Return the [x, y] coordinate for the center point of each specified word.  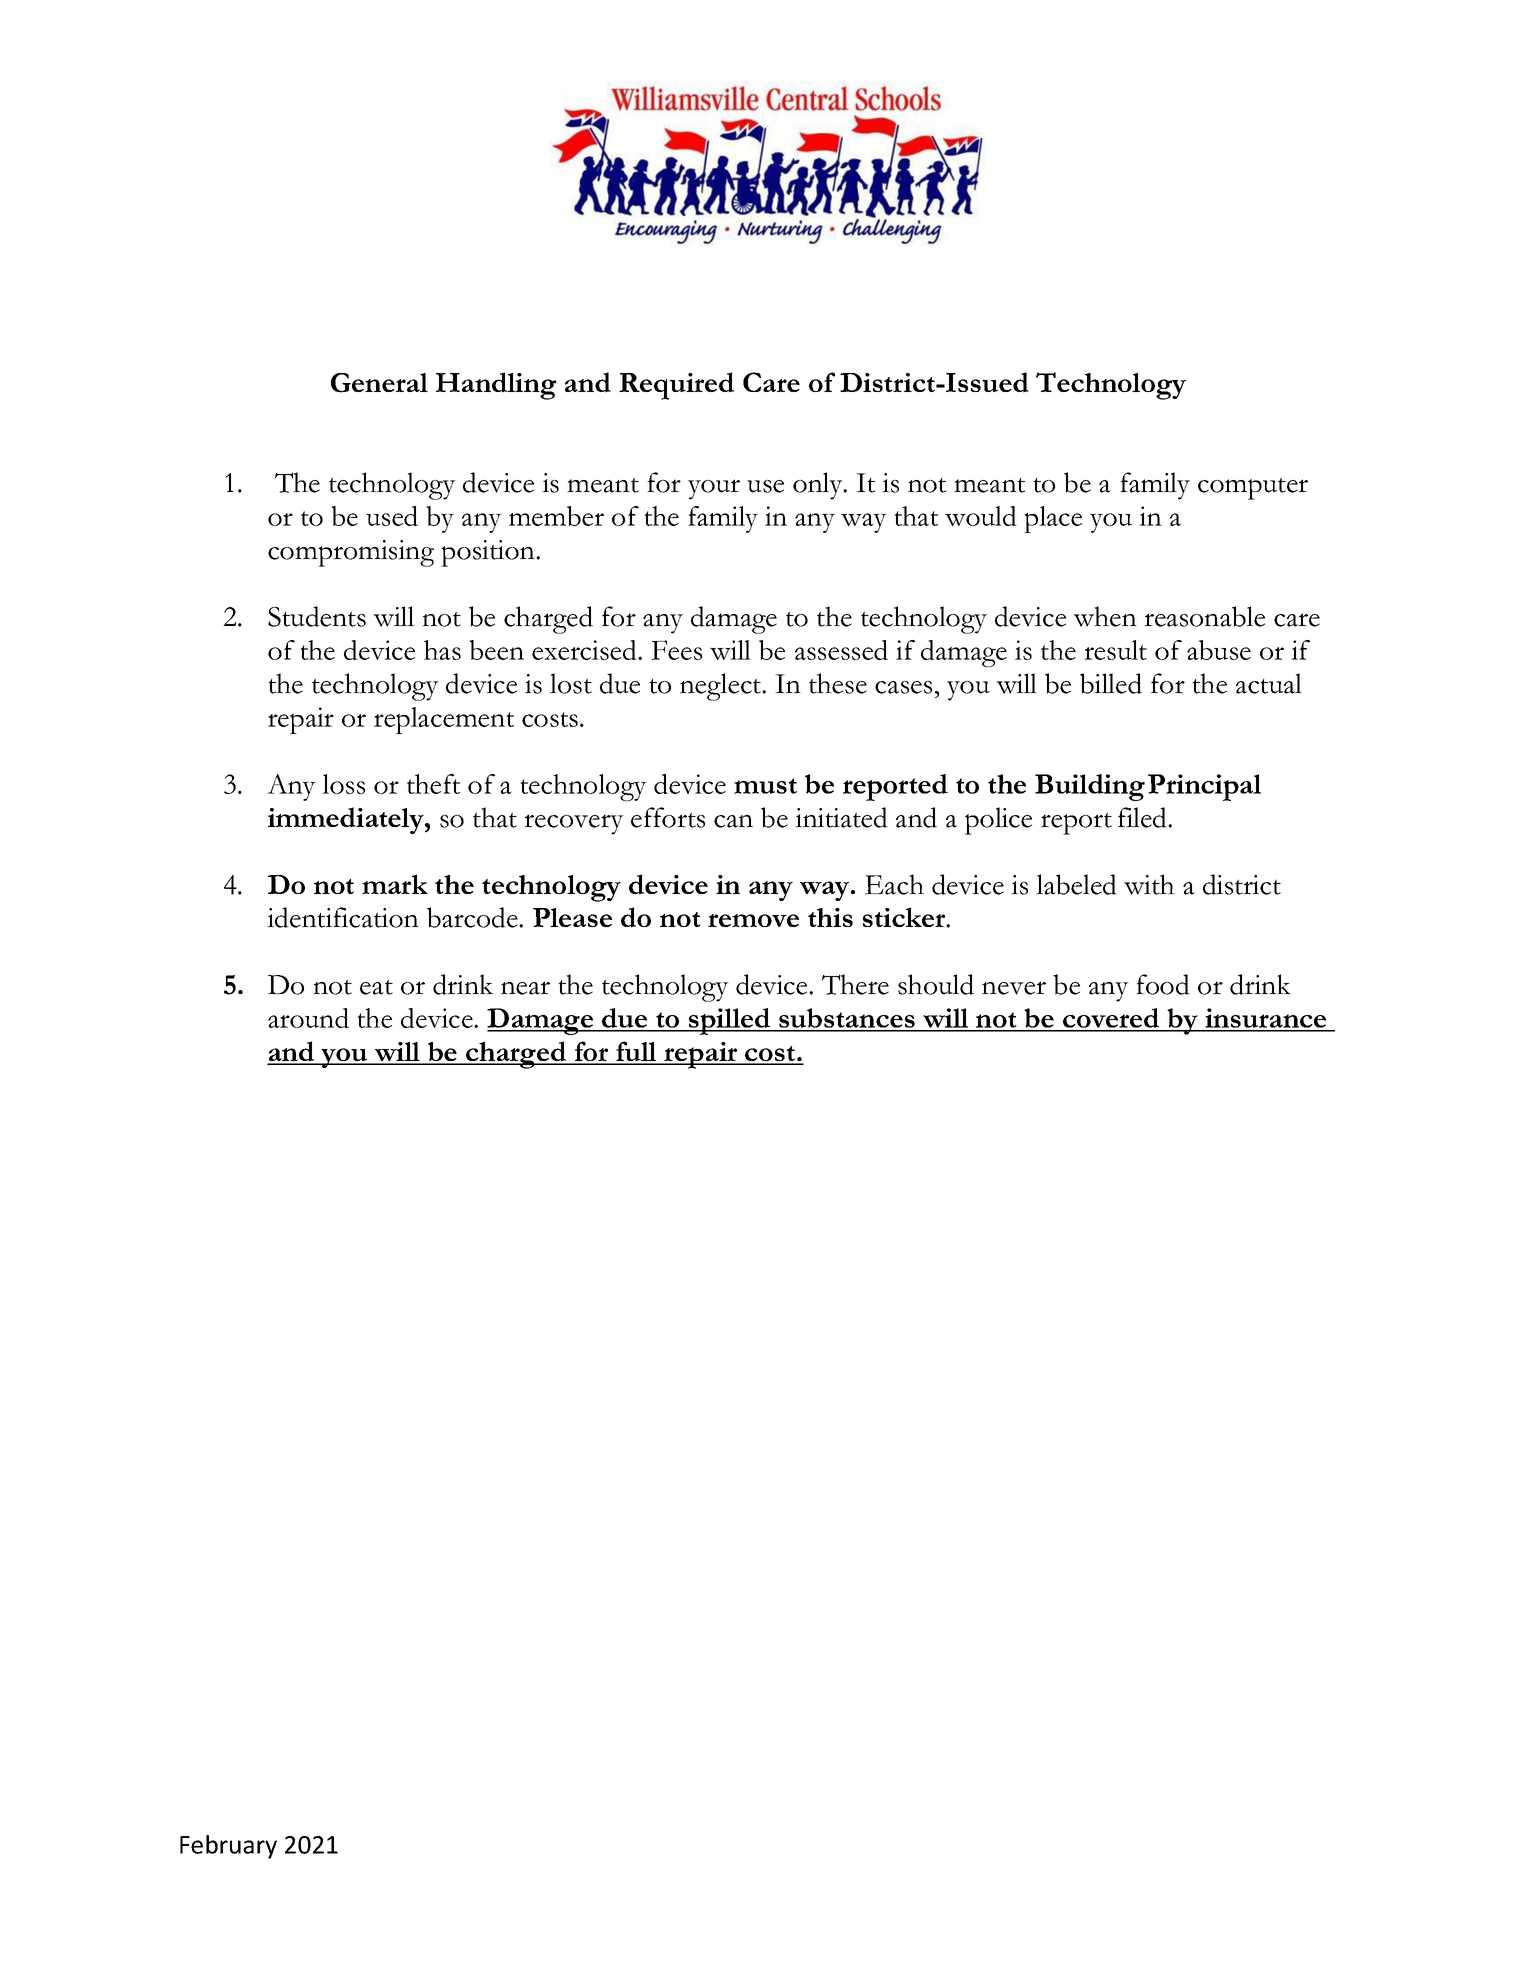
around [308, 1018]
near [525, 988]
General [379, 383]
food [1163, 984]
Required [676, 386]
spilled [730, 1021]
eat [376, 987]
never [1014, 988]
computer [1253, 488]
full [636, 1052]
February [228, 1847]
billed [1111, 683]
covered [1111, 1019]
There [855, 984]
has [442, 650]
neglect [722, 687]
